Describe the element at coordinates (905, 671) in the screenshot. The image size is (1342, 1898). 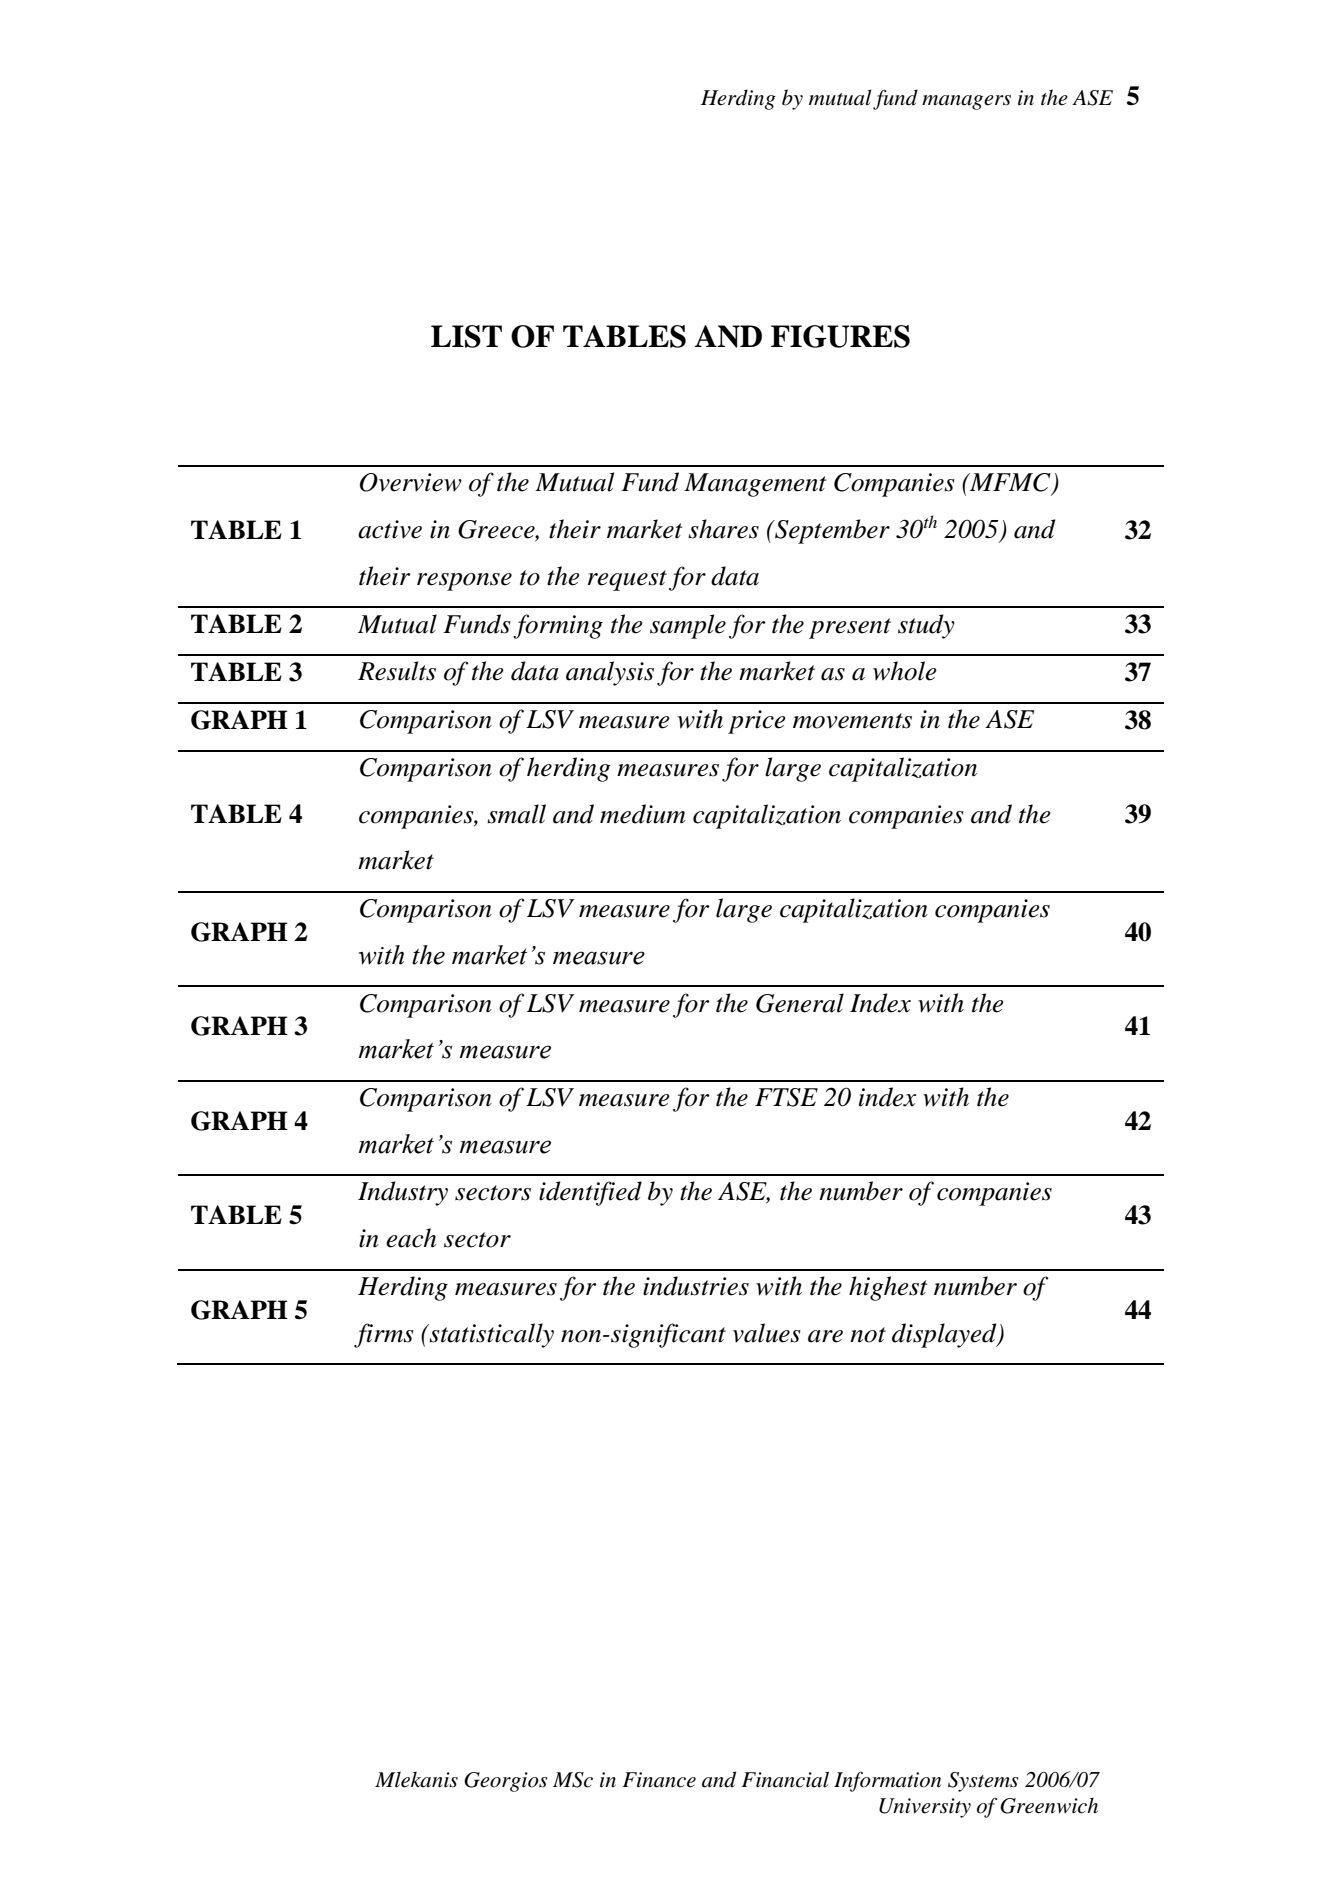
I see `whole` at that location.
